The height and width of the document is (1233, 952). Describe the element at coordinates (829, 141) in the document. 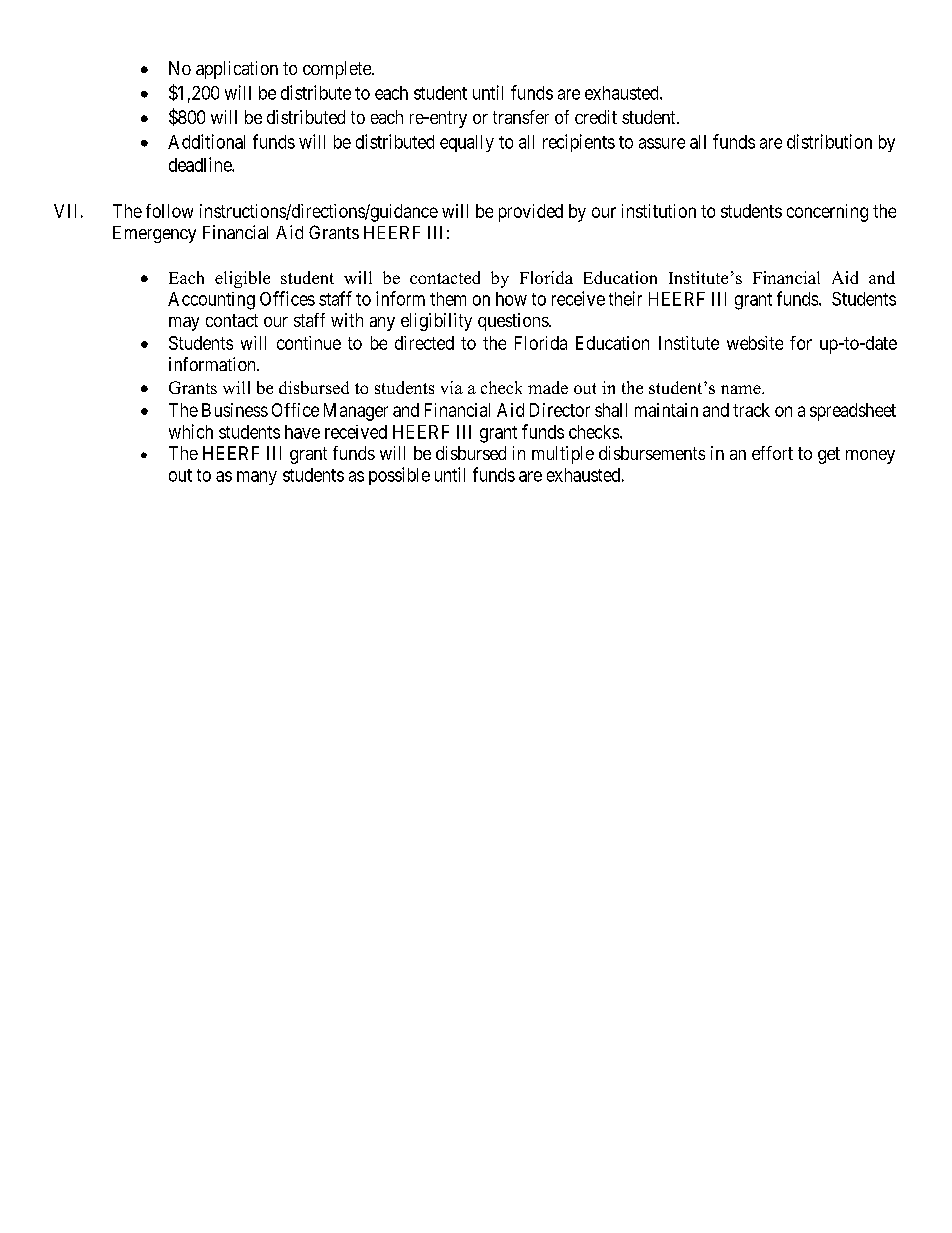

I see `distribution` at that location.
